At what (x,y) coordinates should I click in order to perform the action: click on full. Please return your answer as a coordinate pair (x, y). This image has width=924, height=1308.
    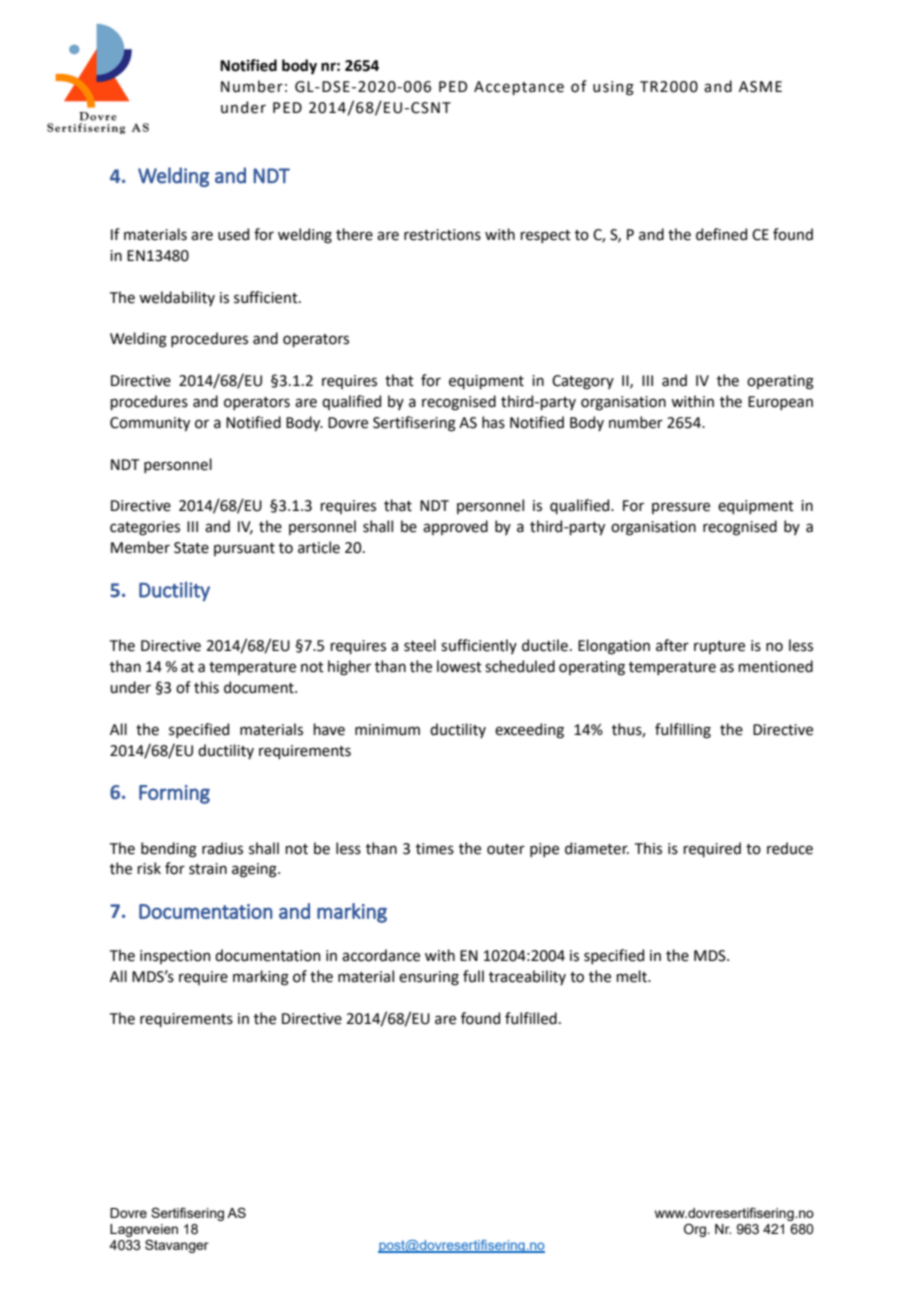
    Looking at the image, I should click on (473, 976).
